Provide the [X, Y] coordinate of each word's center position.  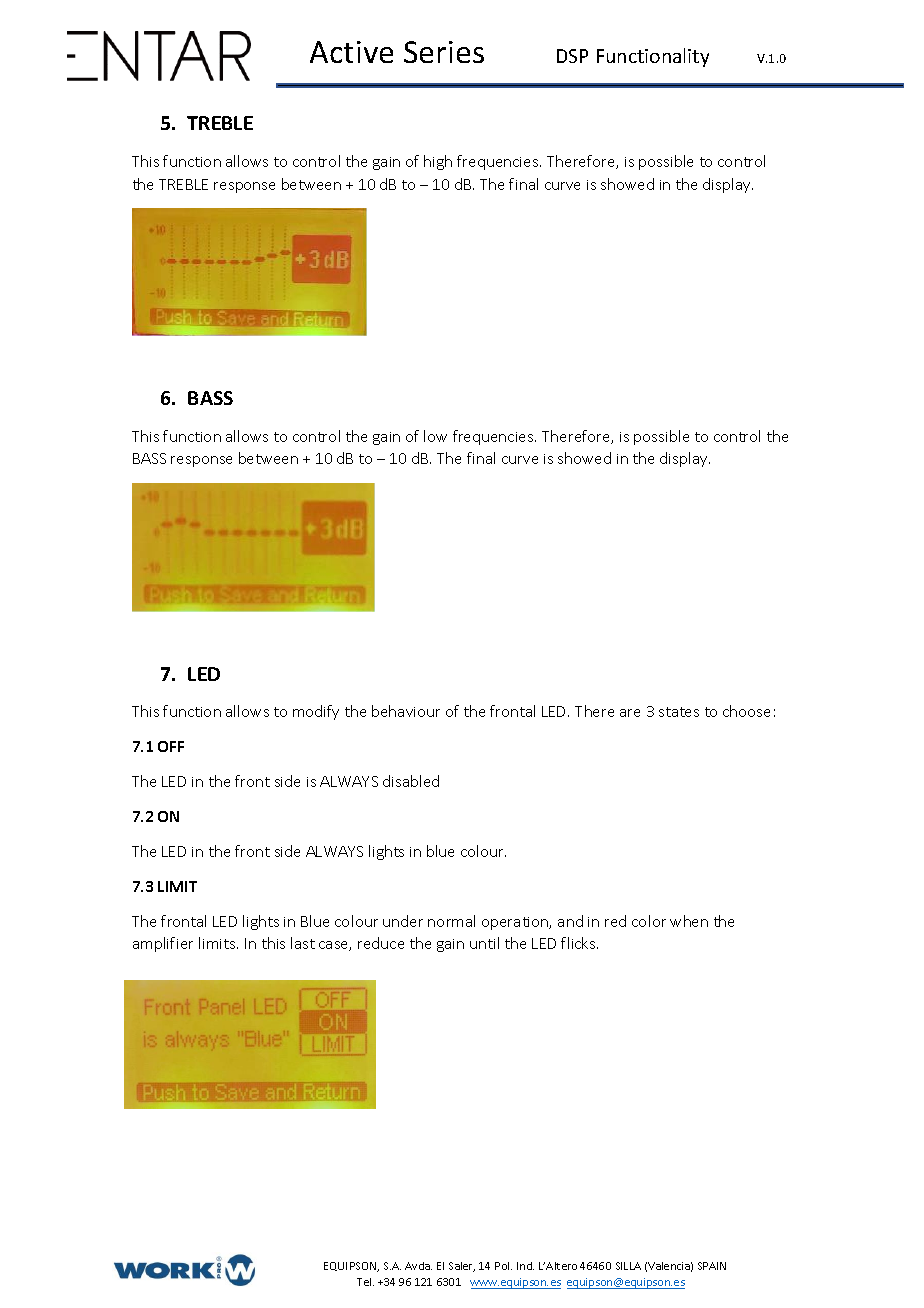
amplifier [163, 944]
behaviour [406, 711]
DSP [572, 56]
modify [316, 712]
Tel [365, 1282]
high [438, 162]
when [689, 921]
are [630, 713]
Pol [503, 1266]
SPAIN [712, 1266]
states [679, 712]
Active [351, 52]
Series [444, 52]
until [484, 943]
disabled [411, 781]
